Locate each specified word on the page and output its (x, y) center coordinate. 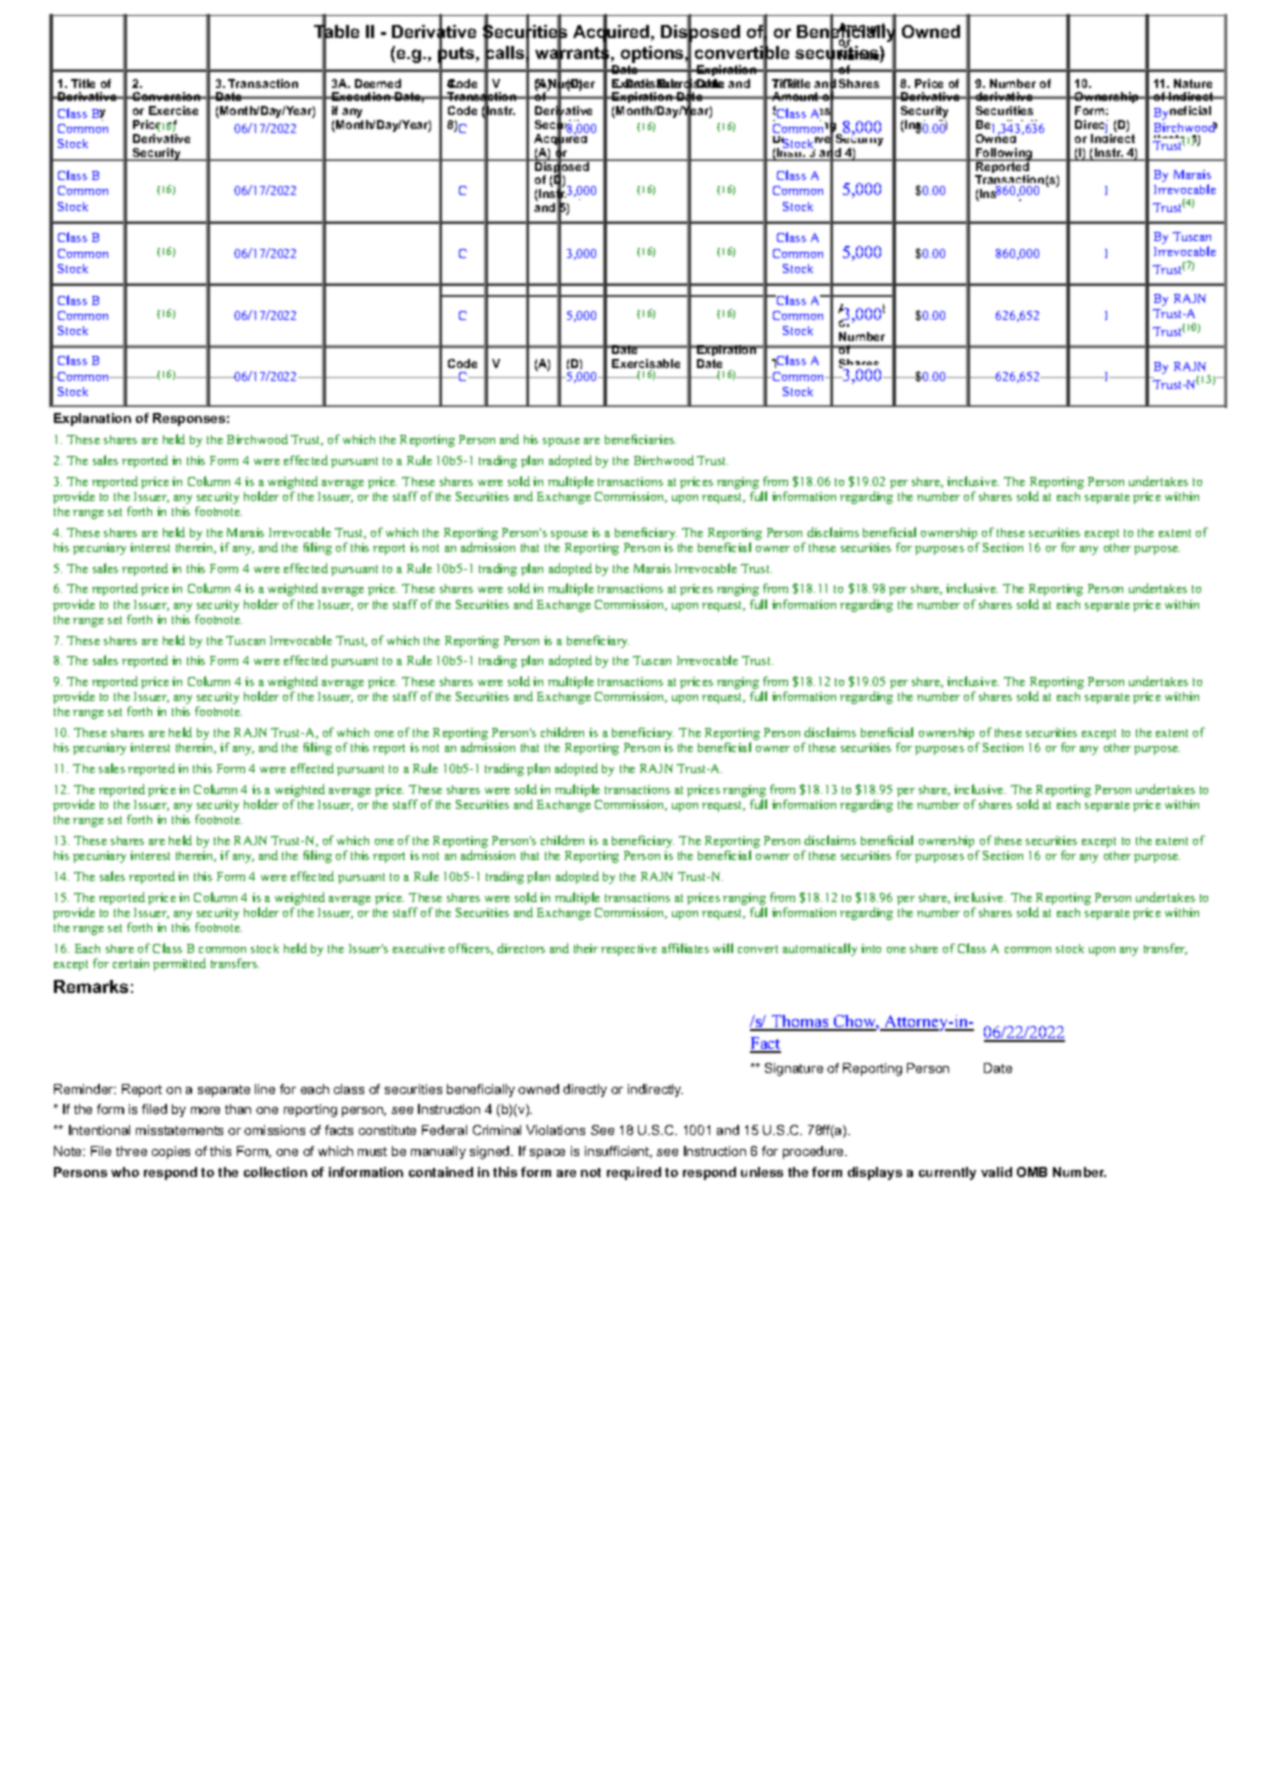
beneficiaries (640, 439)
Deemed (378, 83)
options (653, 54)
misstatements (179, 1130)
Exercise (173, 110)
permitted (179, 964)
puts (457, 54)
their (586, 948)
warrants (572, 53)
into (871, 948)
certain (131, 963)
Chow (855, 1023)
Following (1004, 154)
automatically (820, 949)
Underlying (806, 126)
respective (629, 950)
